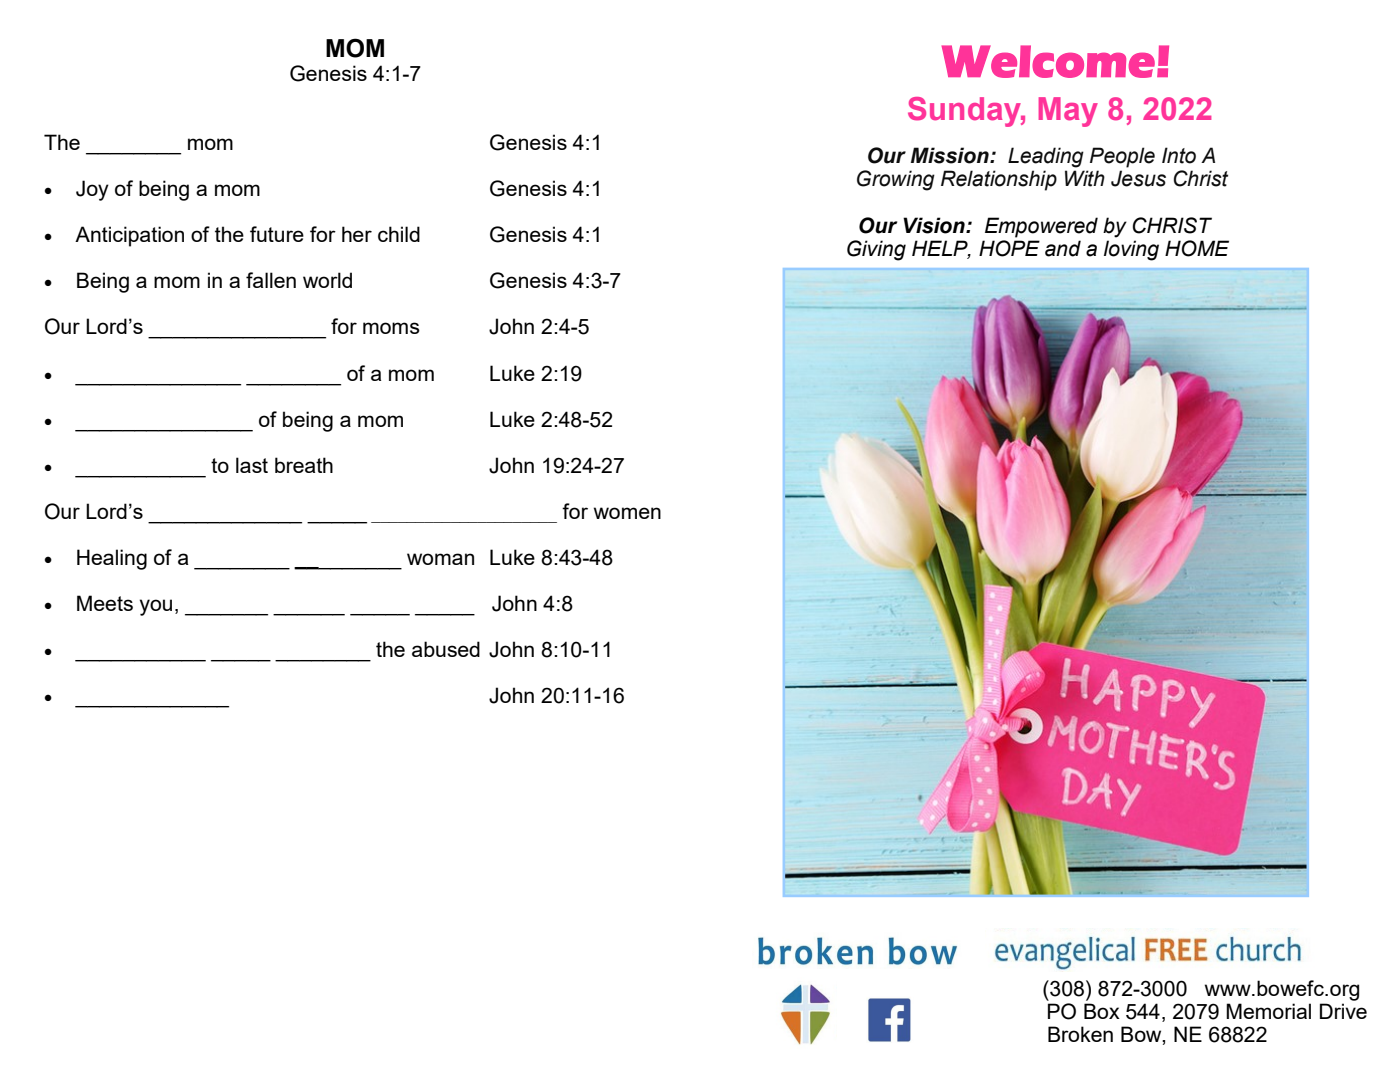 The height and width of the screenshot is (1081, 1399). I want to click on Healing, so click(112, 559).
